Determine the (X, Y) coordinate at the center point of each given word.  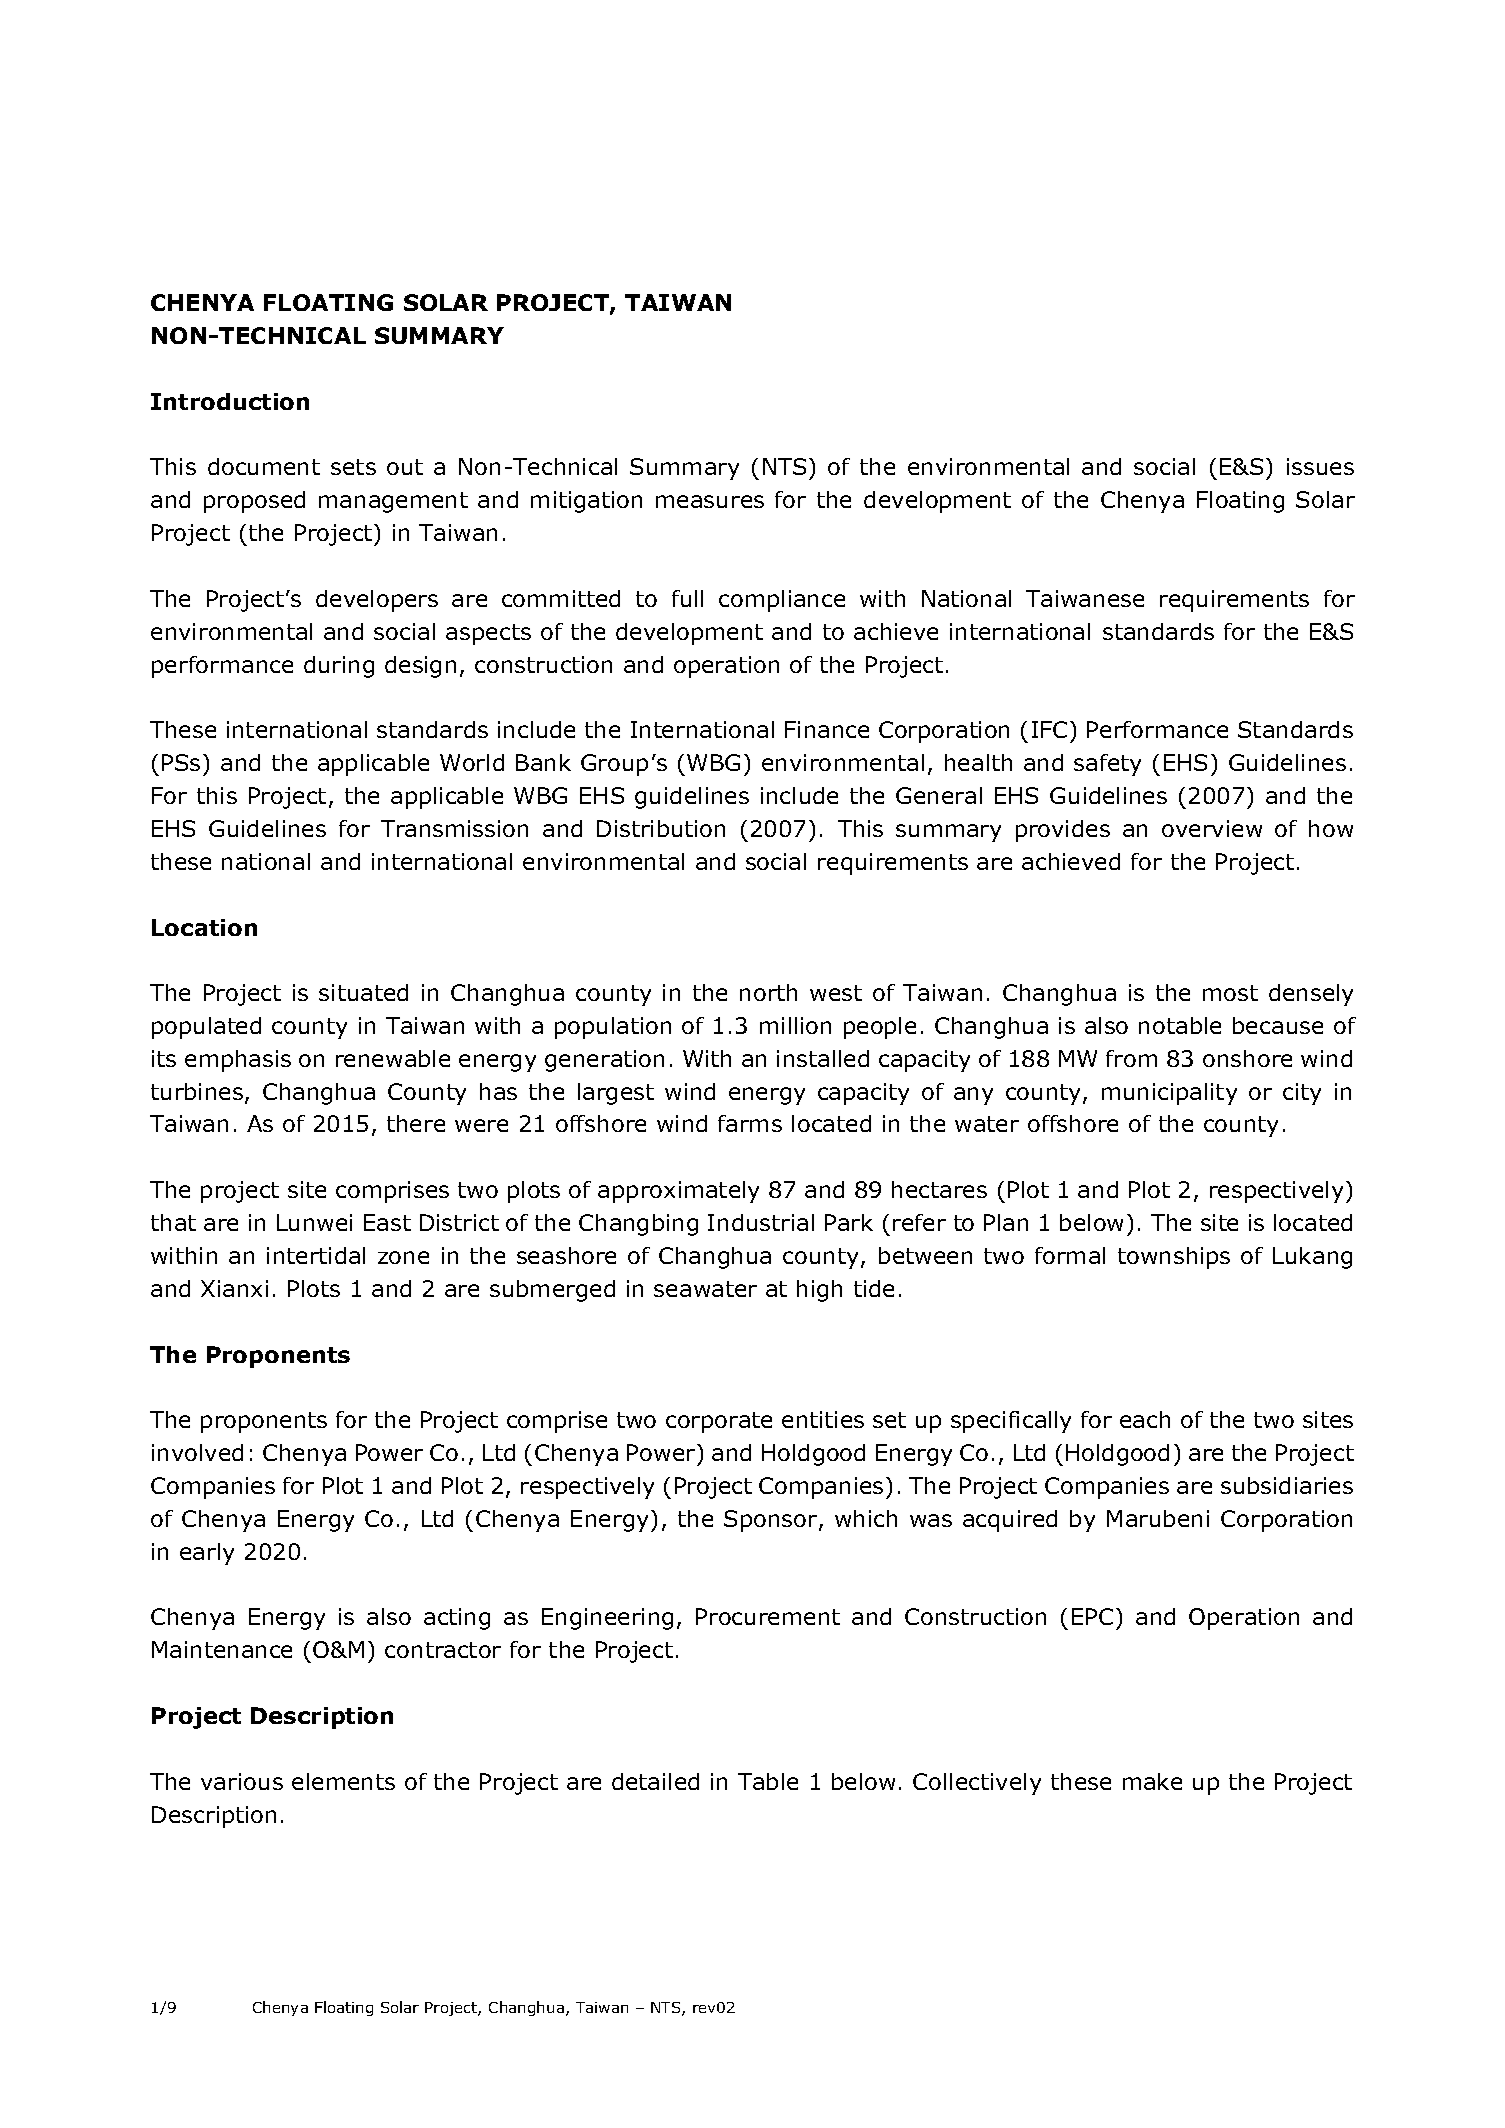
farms (750, 1123)
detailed (655, 1781)
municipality (1169, 1094)
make (1152, 1781)
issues (1320, 466)
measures (710, 501)
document (264, 466)
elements (343, 1781)
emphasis (238, 1061)
